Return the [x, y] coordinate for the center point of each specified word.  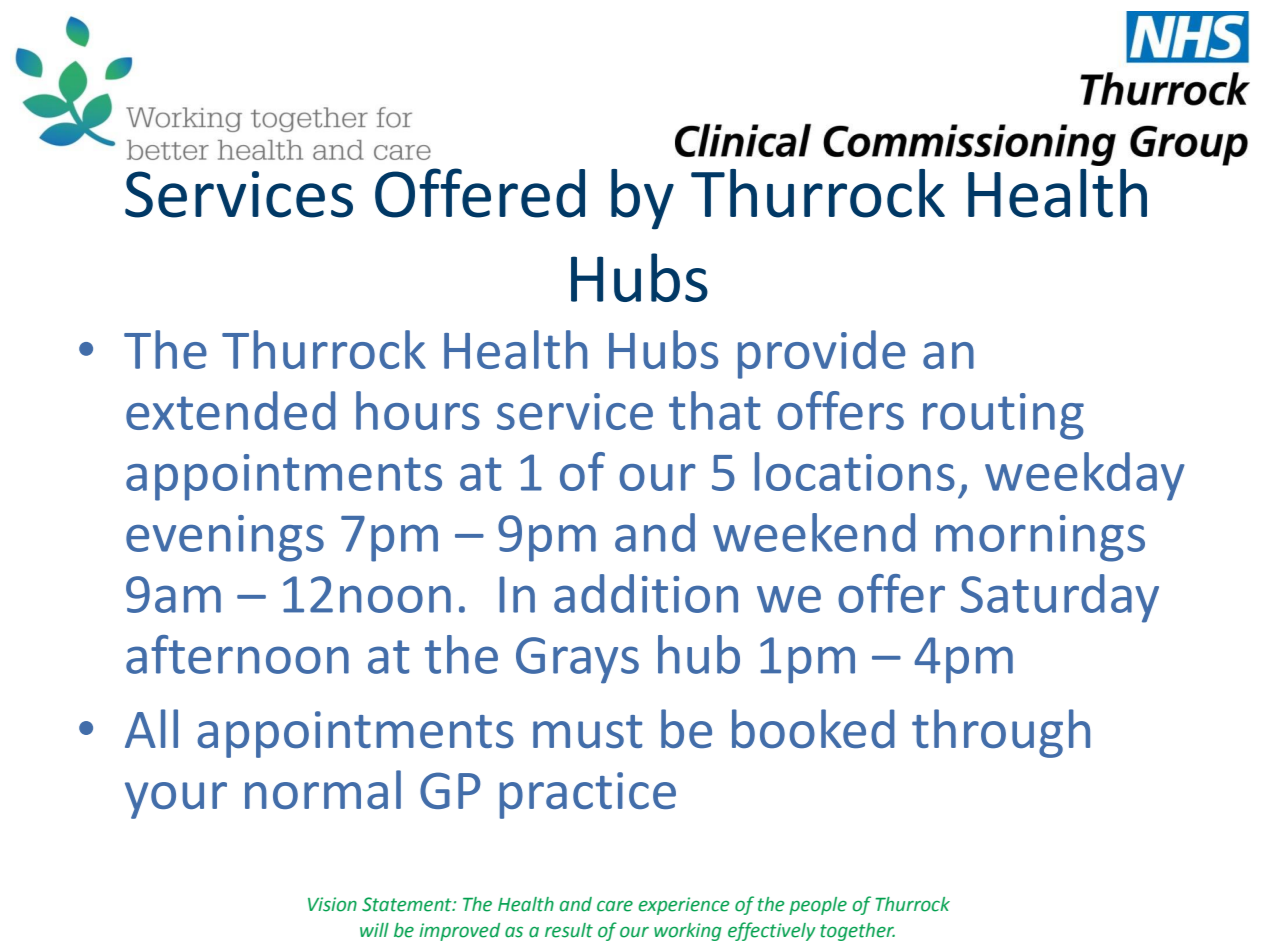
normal [323, 789]
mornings [1040, 538]
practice [588, 795]
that [715, 410]
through [1001, 733]
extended [230, 410]
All [151, 728]
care [615, 906]
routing [1003, 416]
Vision [332, 904]
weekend [814, 532]
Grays [577, 660]
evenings [225, 538]
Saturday [1060, 598]
